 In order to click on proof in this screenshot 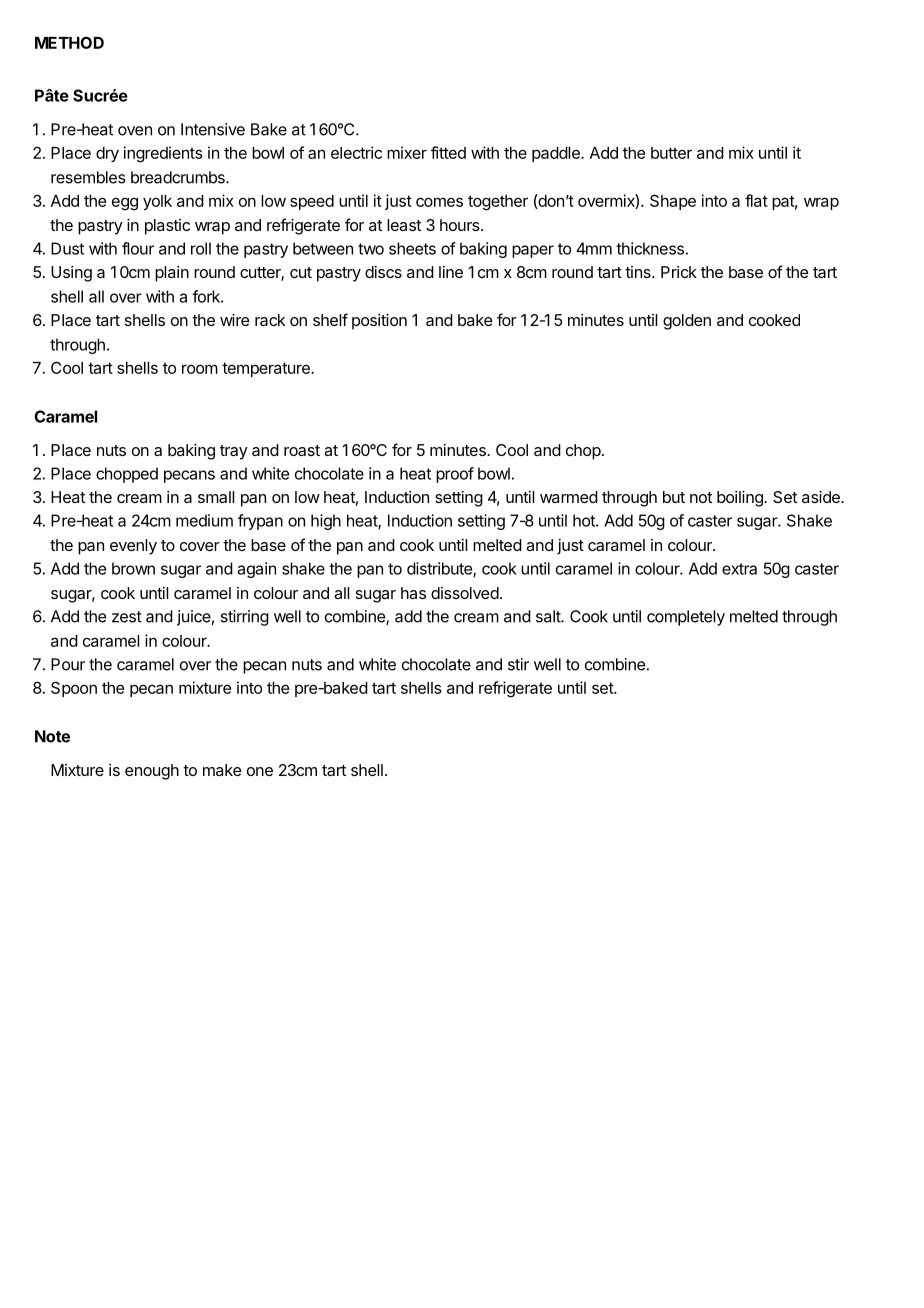, I will do `click(455, 475)`.
